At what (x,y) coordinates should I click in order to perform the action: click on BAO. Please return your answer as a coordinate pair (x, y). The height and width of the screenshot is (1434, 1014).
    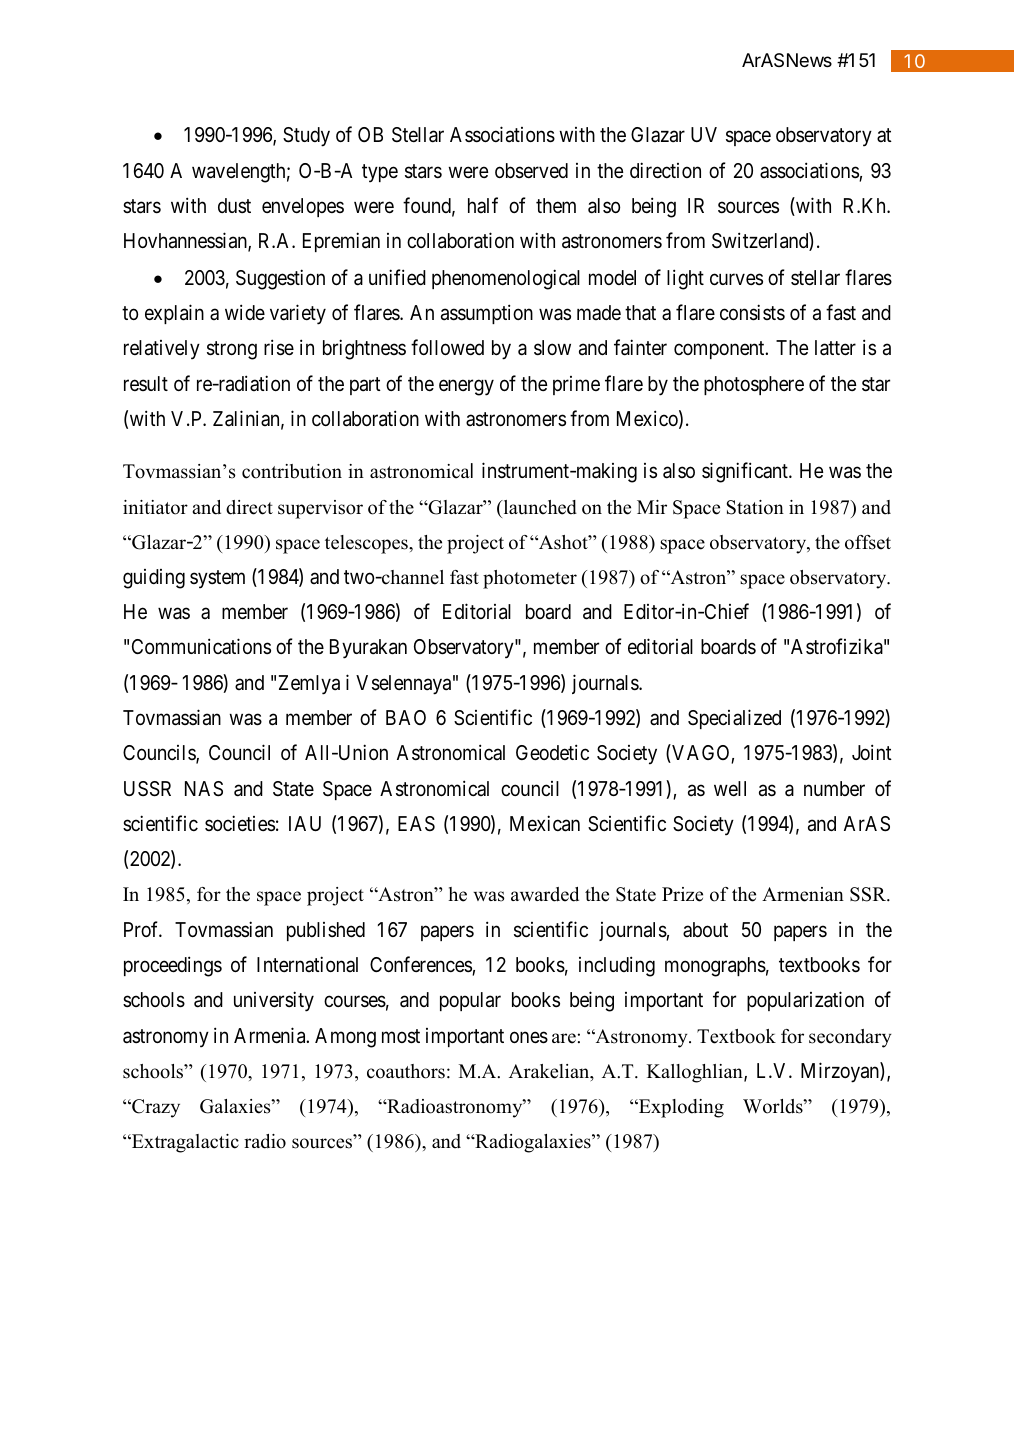
    Looking at the image, I should click on (406, 717).
